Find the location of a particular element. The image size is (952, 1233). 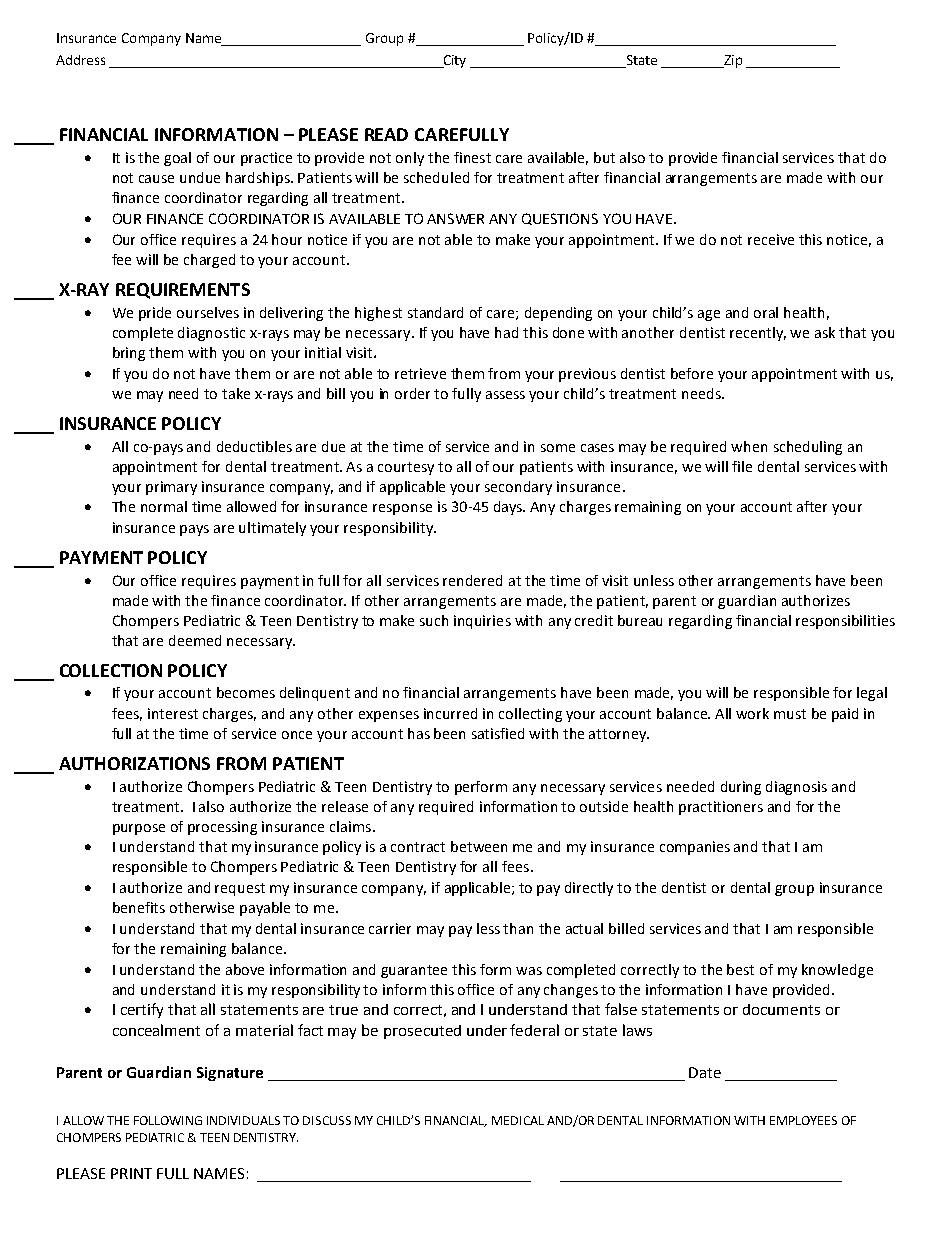

must is located at coordinates (790, 714).
